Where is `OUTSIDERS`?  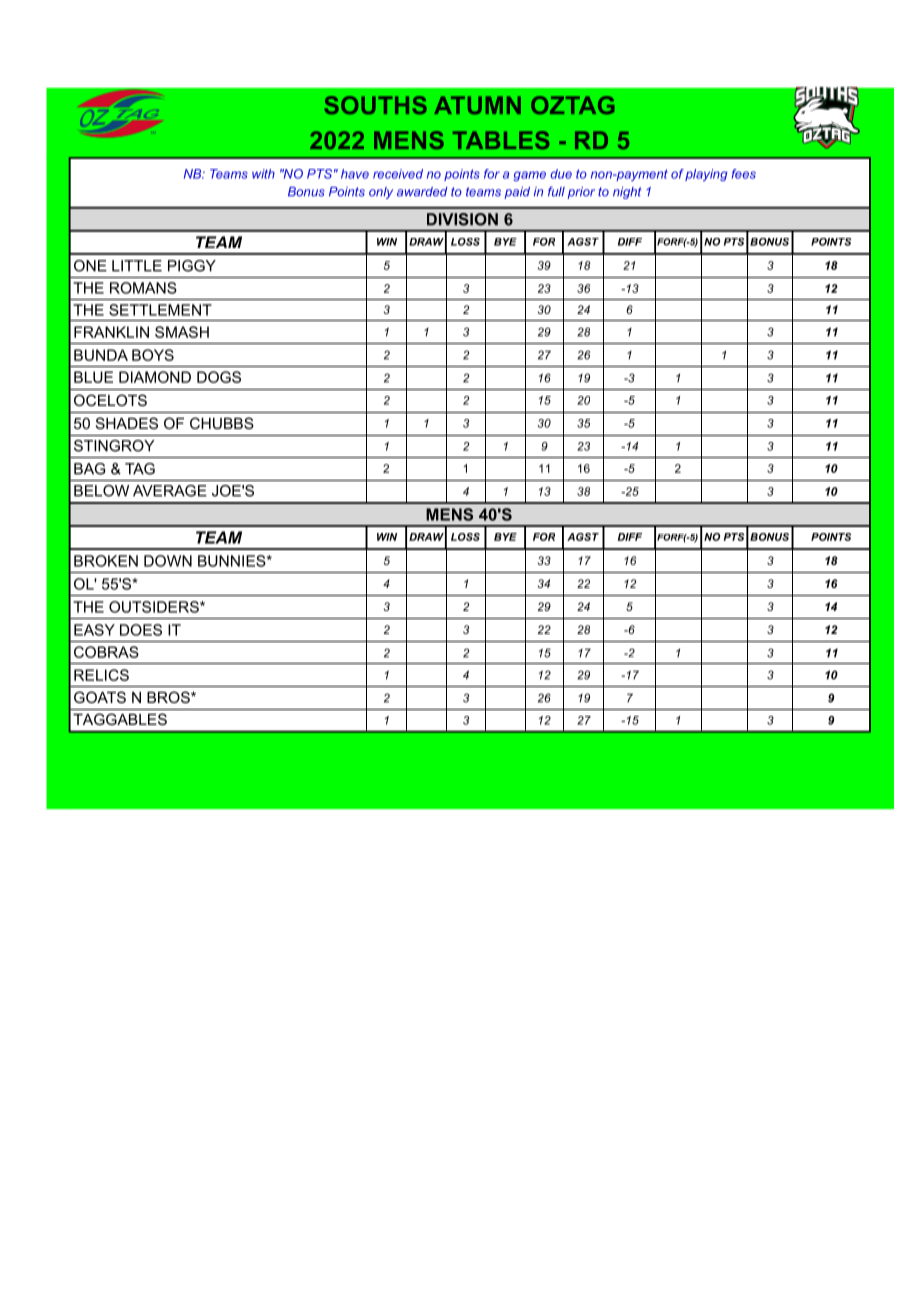
OUTSIDERS is located at coordinates (155, 607).
